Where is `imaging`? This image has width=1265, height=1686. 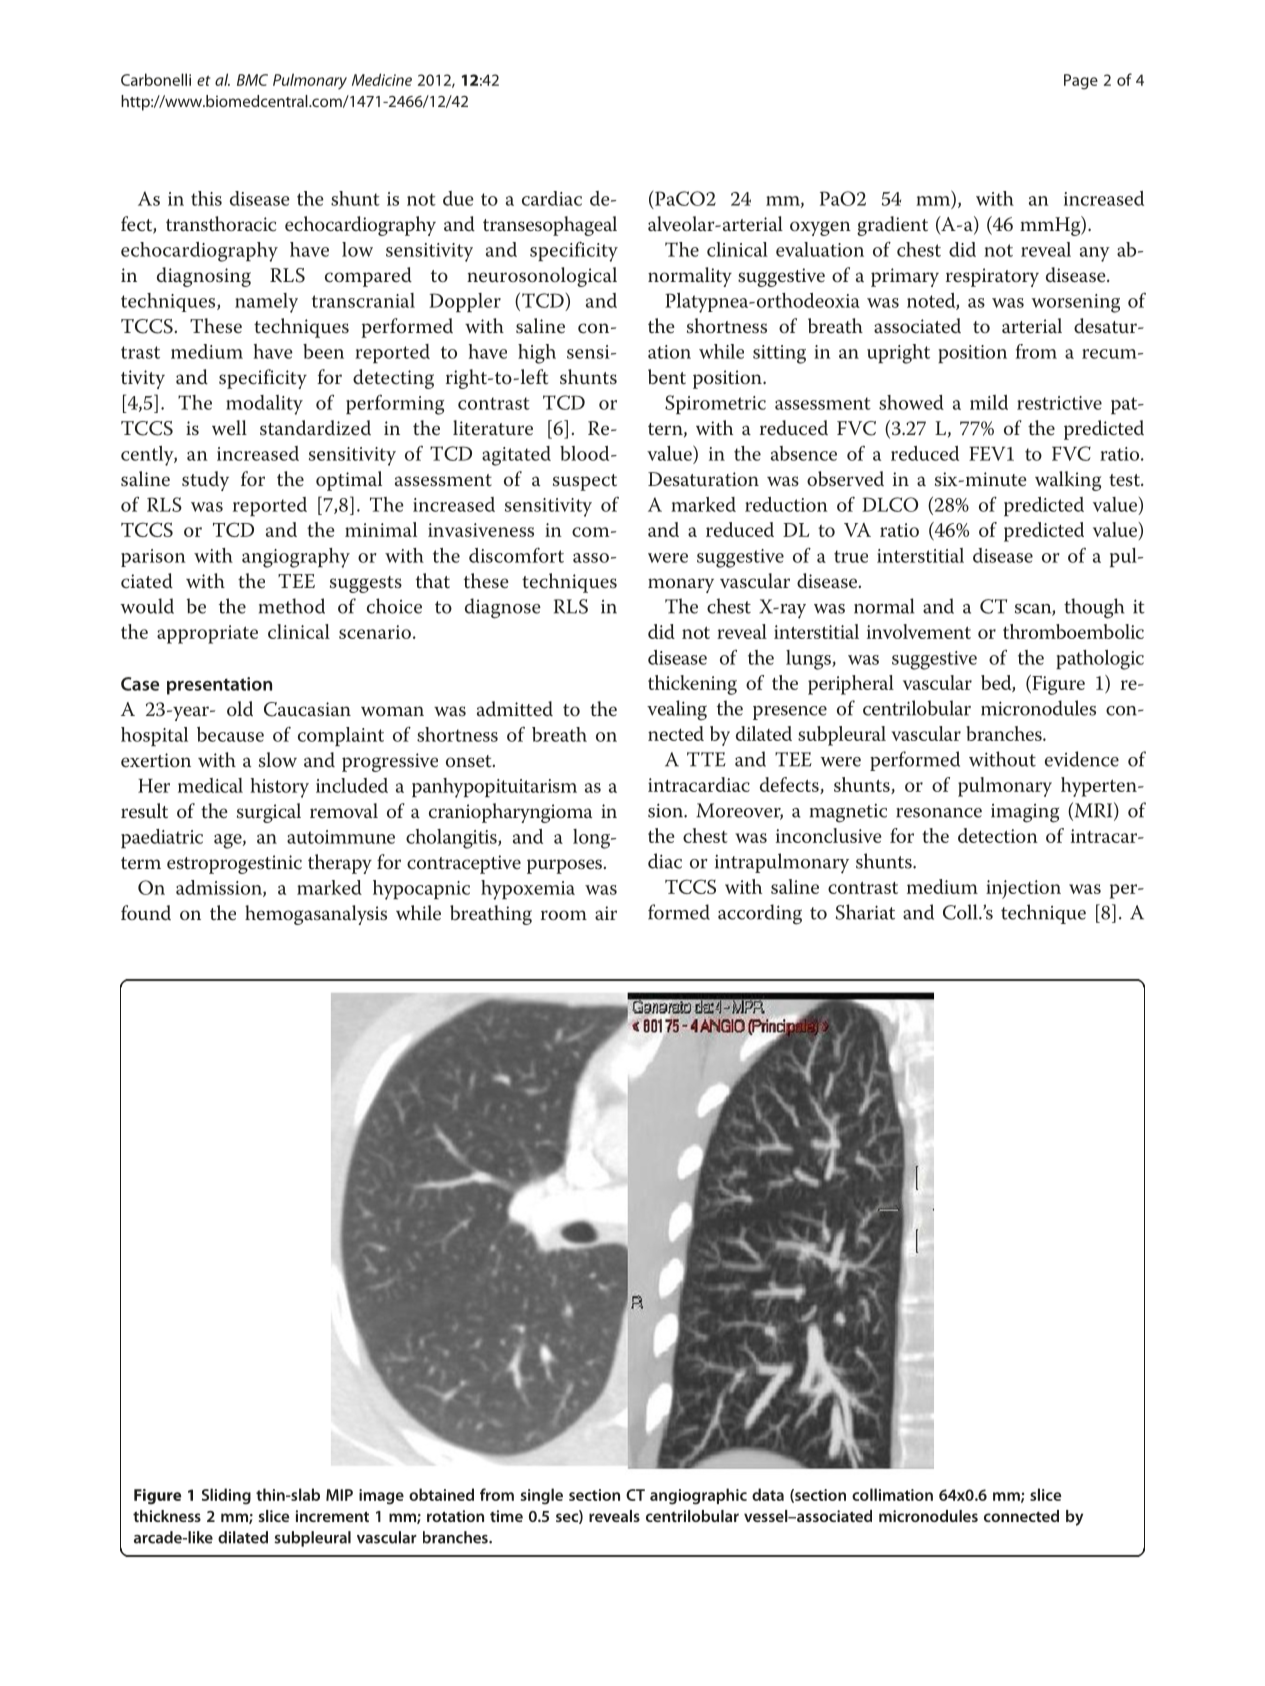 imaging is located at coordinates (1025, 813).
